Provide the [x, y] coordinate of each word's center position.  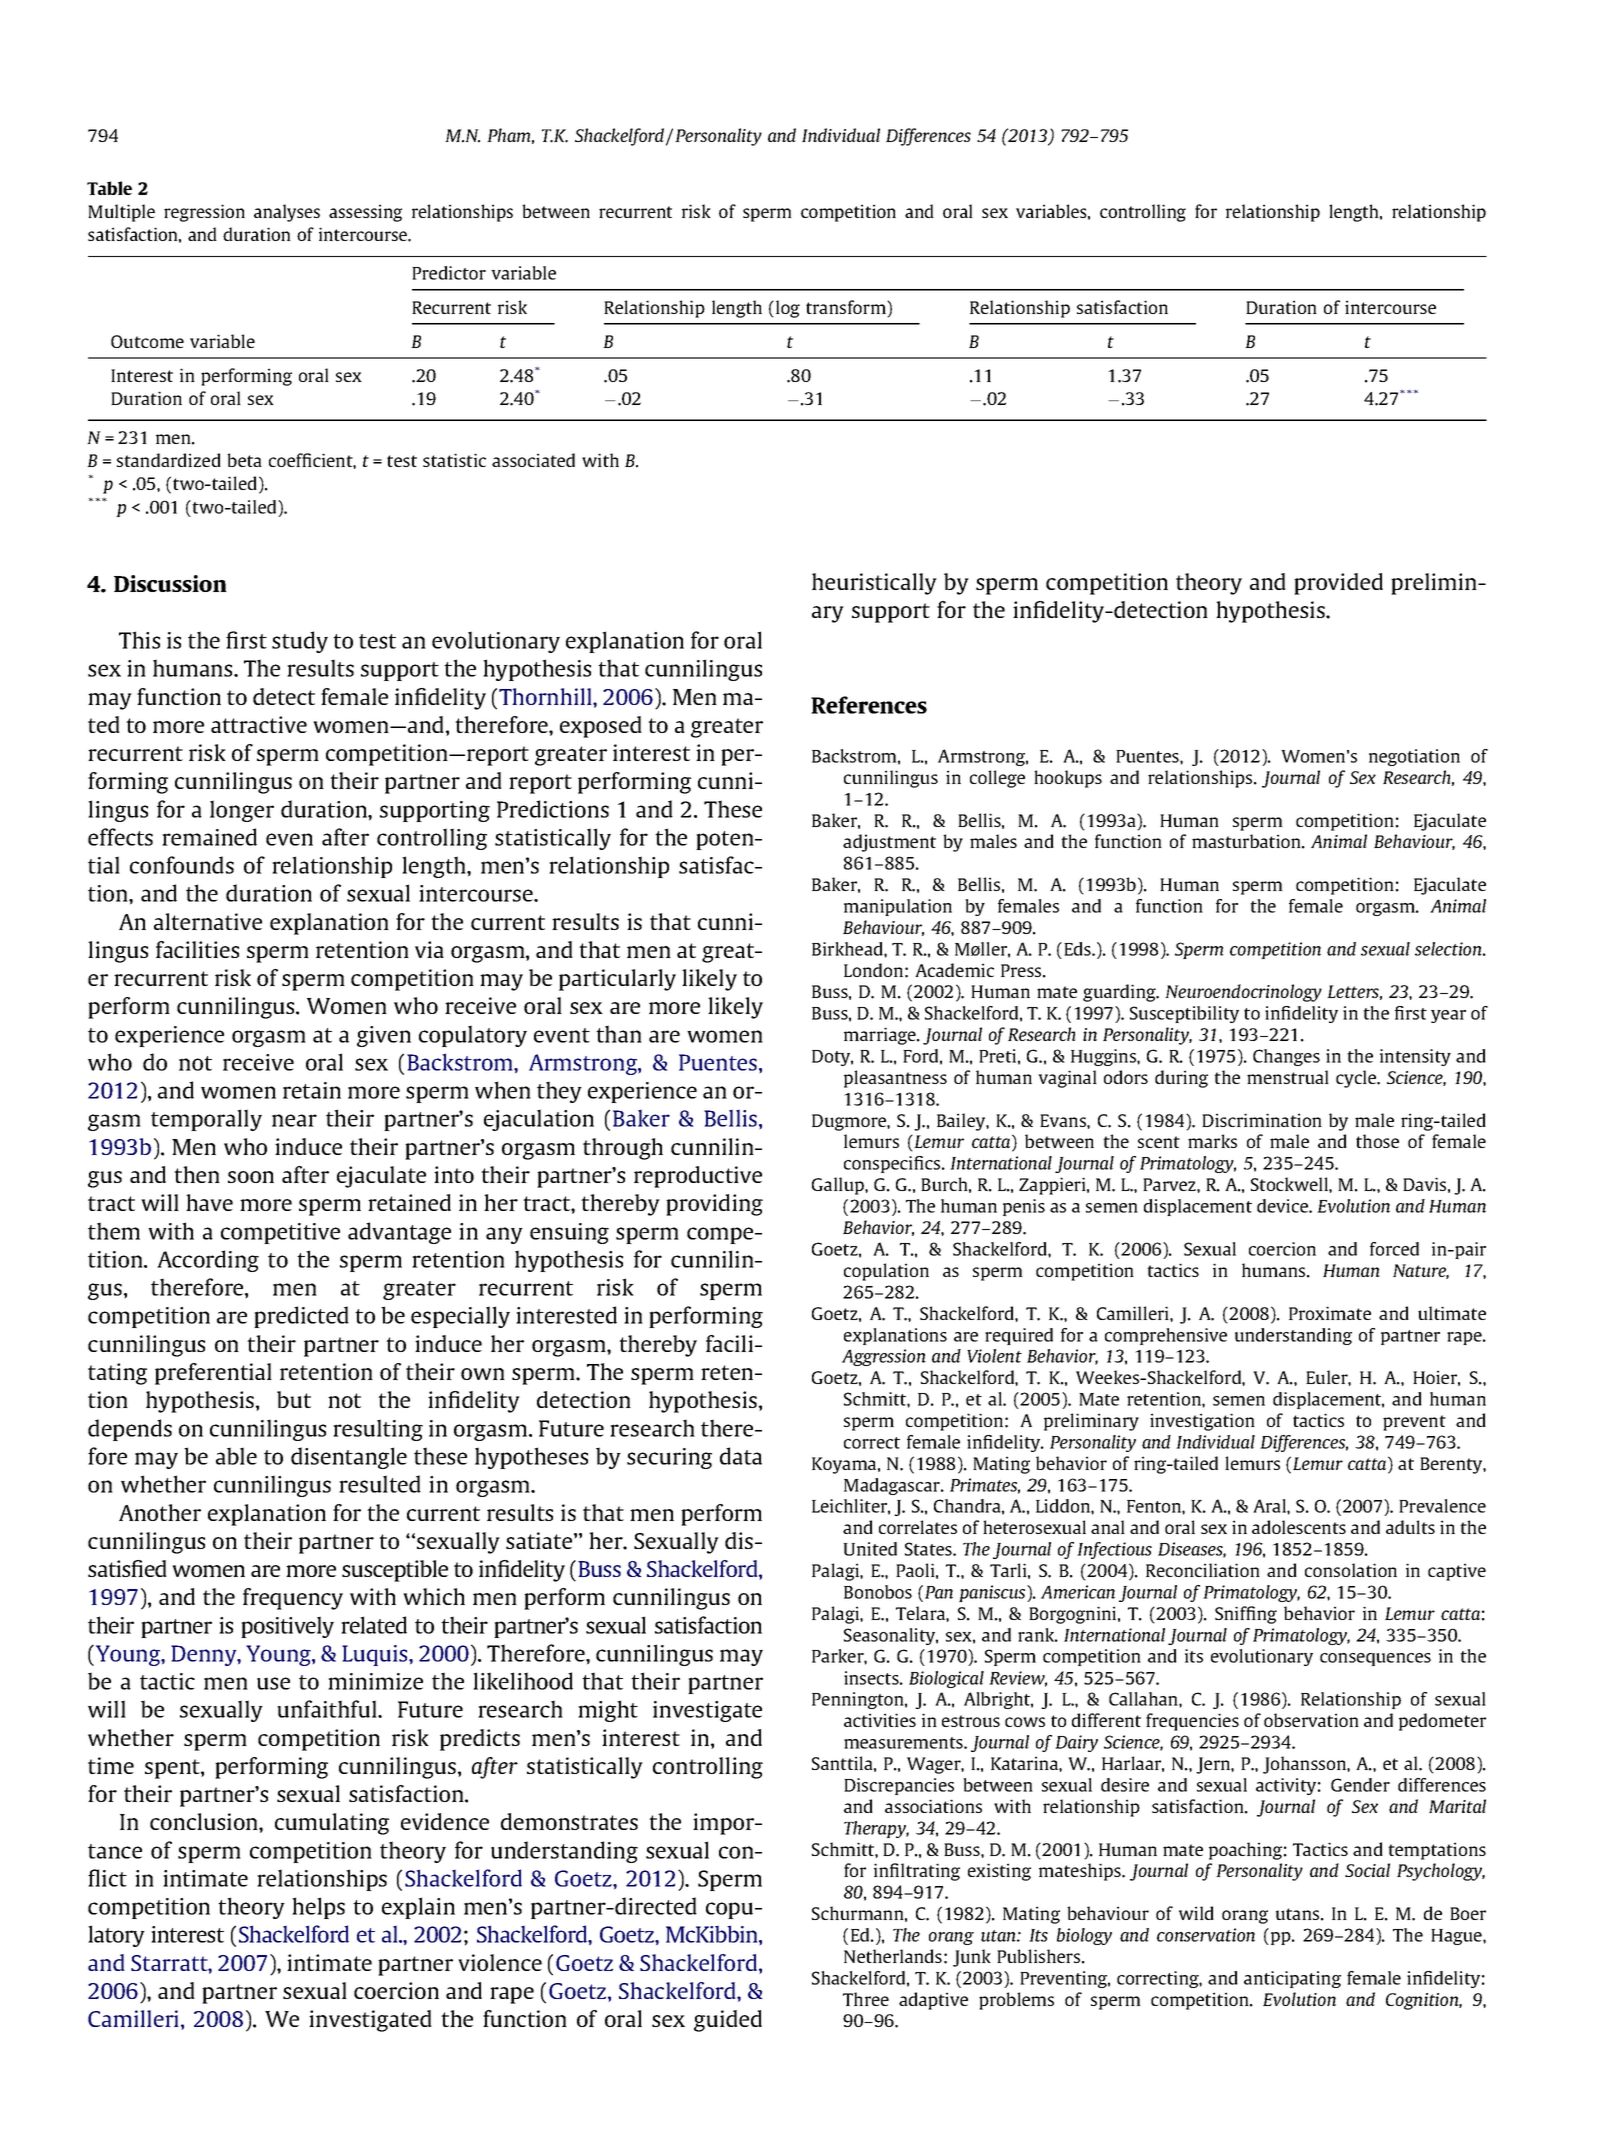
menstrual [1288, 1077]
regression [204, 213]
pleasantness [895, 1079]
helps [318, 1908]
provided [1338, 584]
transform [847, 308]
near [294, 1120]
